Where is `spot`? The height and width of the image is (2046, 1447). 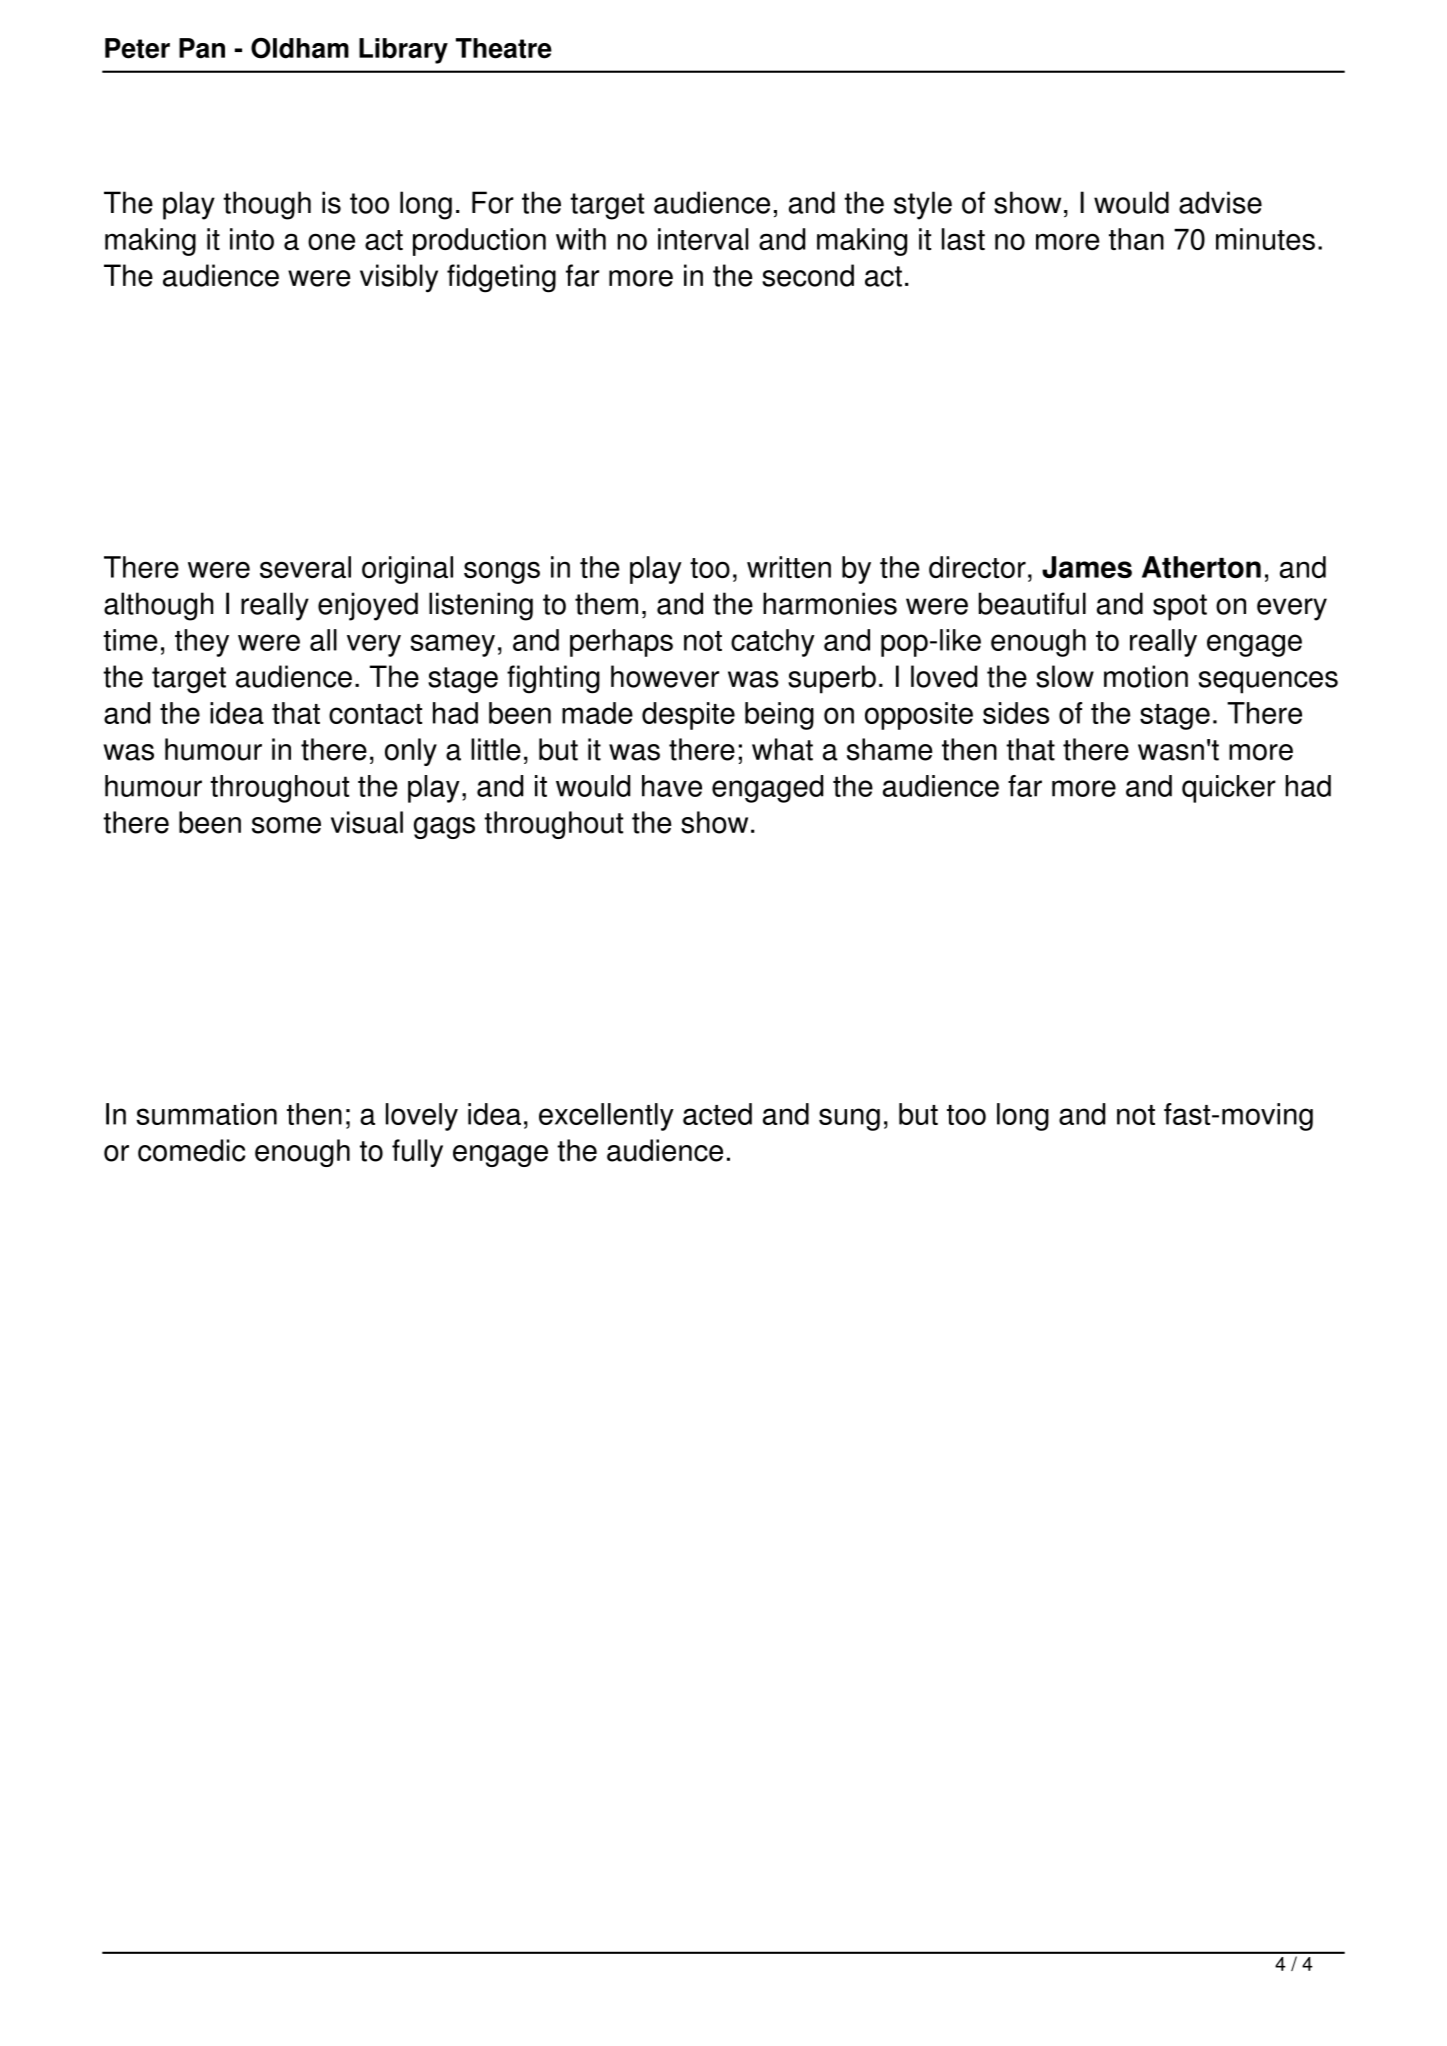
spot is located at coordinates (1180, 607).
